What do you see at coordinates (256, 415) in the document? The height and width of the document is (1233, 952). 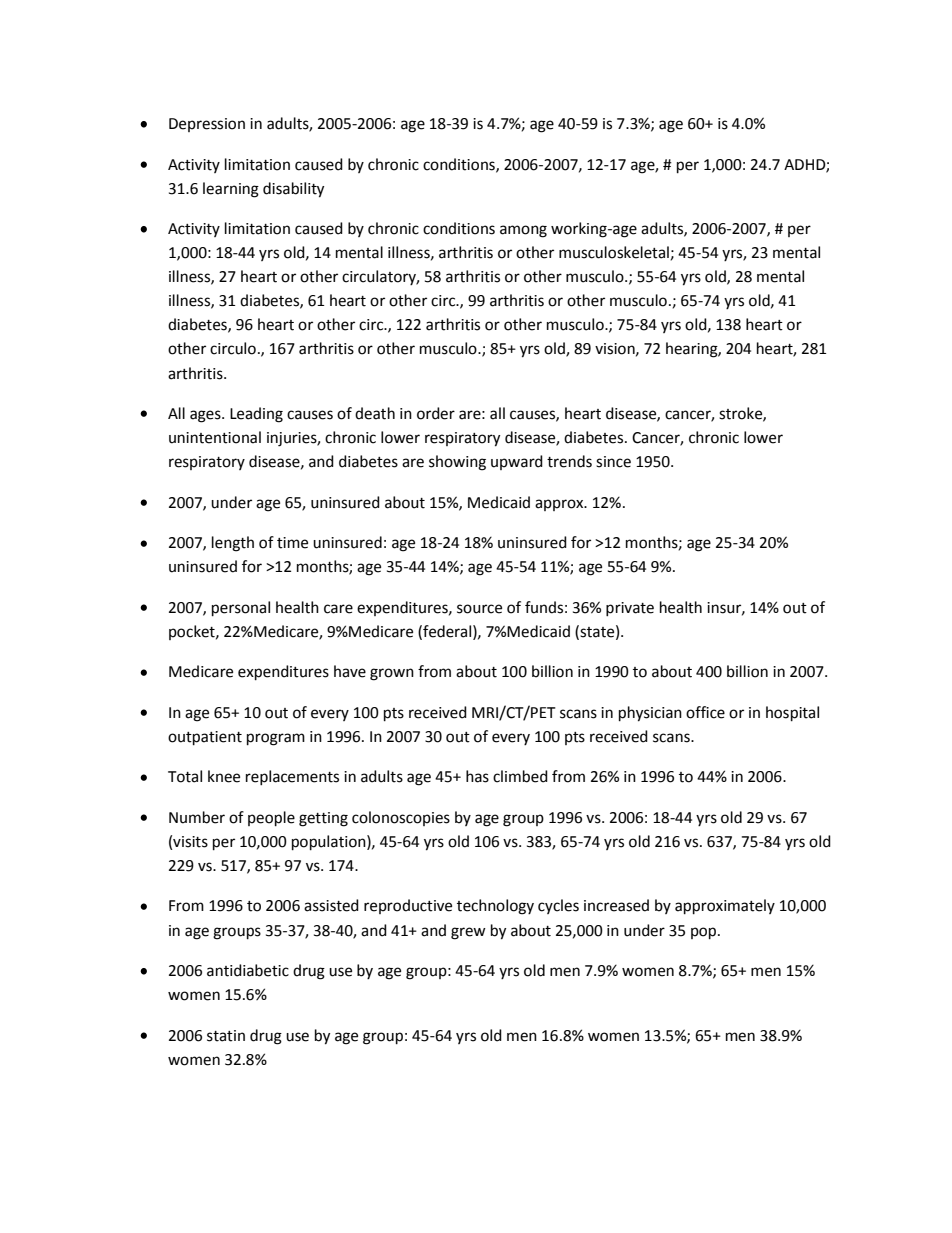 I see `Leading` at bounding box center [256, 415].
